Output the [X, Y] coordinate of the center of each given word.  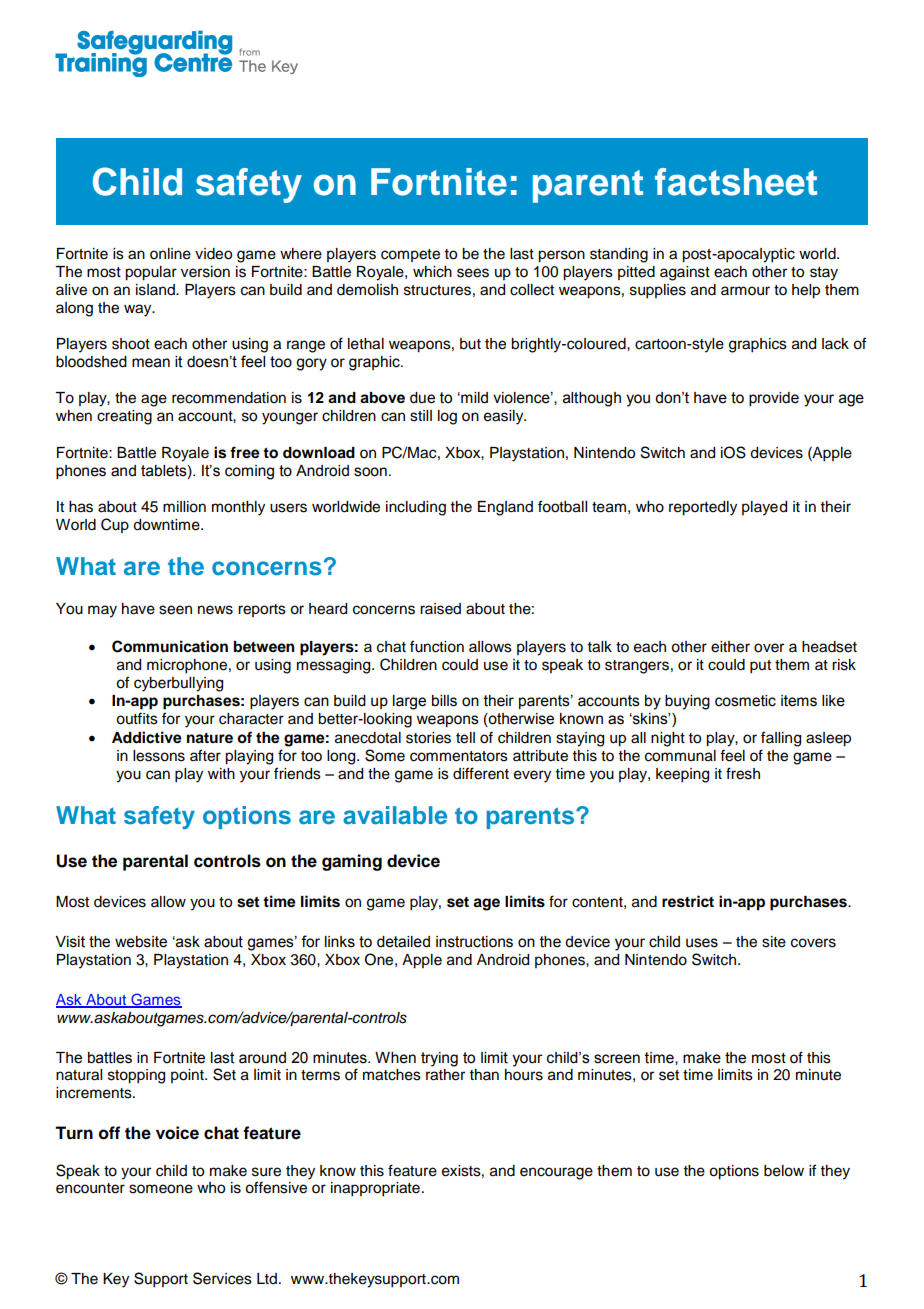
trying [439, 1059]
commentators [459, 756]
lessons [159, 756]
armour [745, 291]
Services [222, 1278]
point [188, 1076]
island [156, 290]
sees [473, 273]
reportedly [703, 508]
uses [702, 943]
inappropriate [375, 1189]
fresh [743, 773]
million [184, 507]
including [416, 508]
